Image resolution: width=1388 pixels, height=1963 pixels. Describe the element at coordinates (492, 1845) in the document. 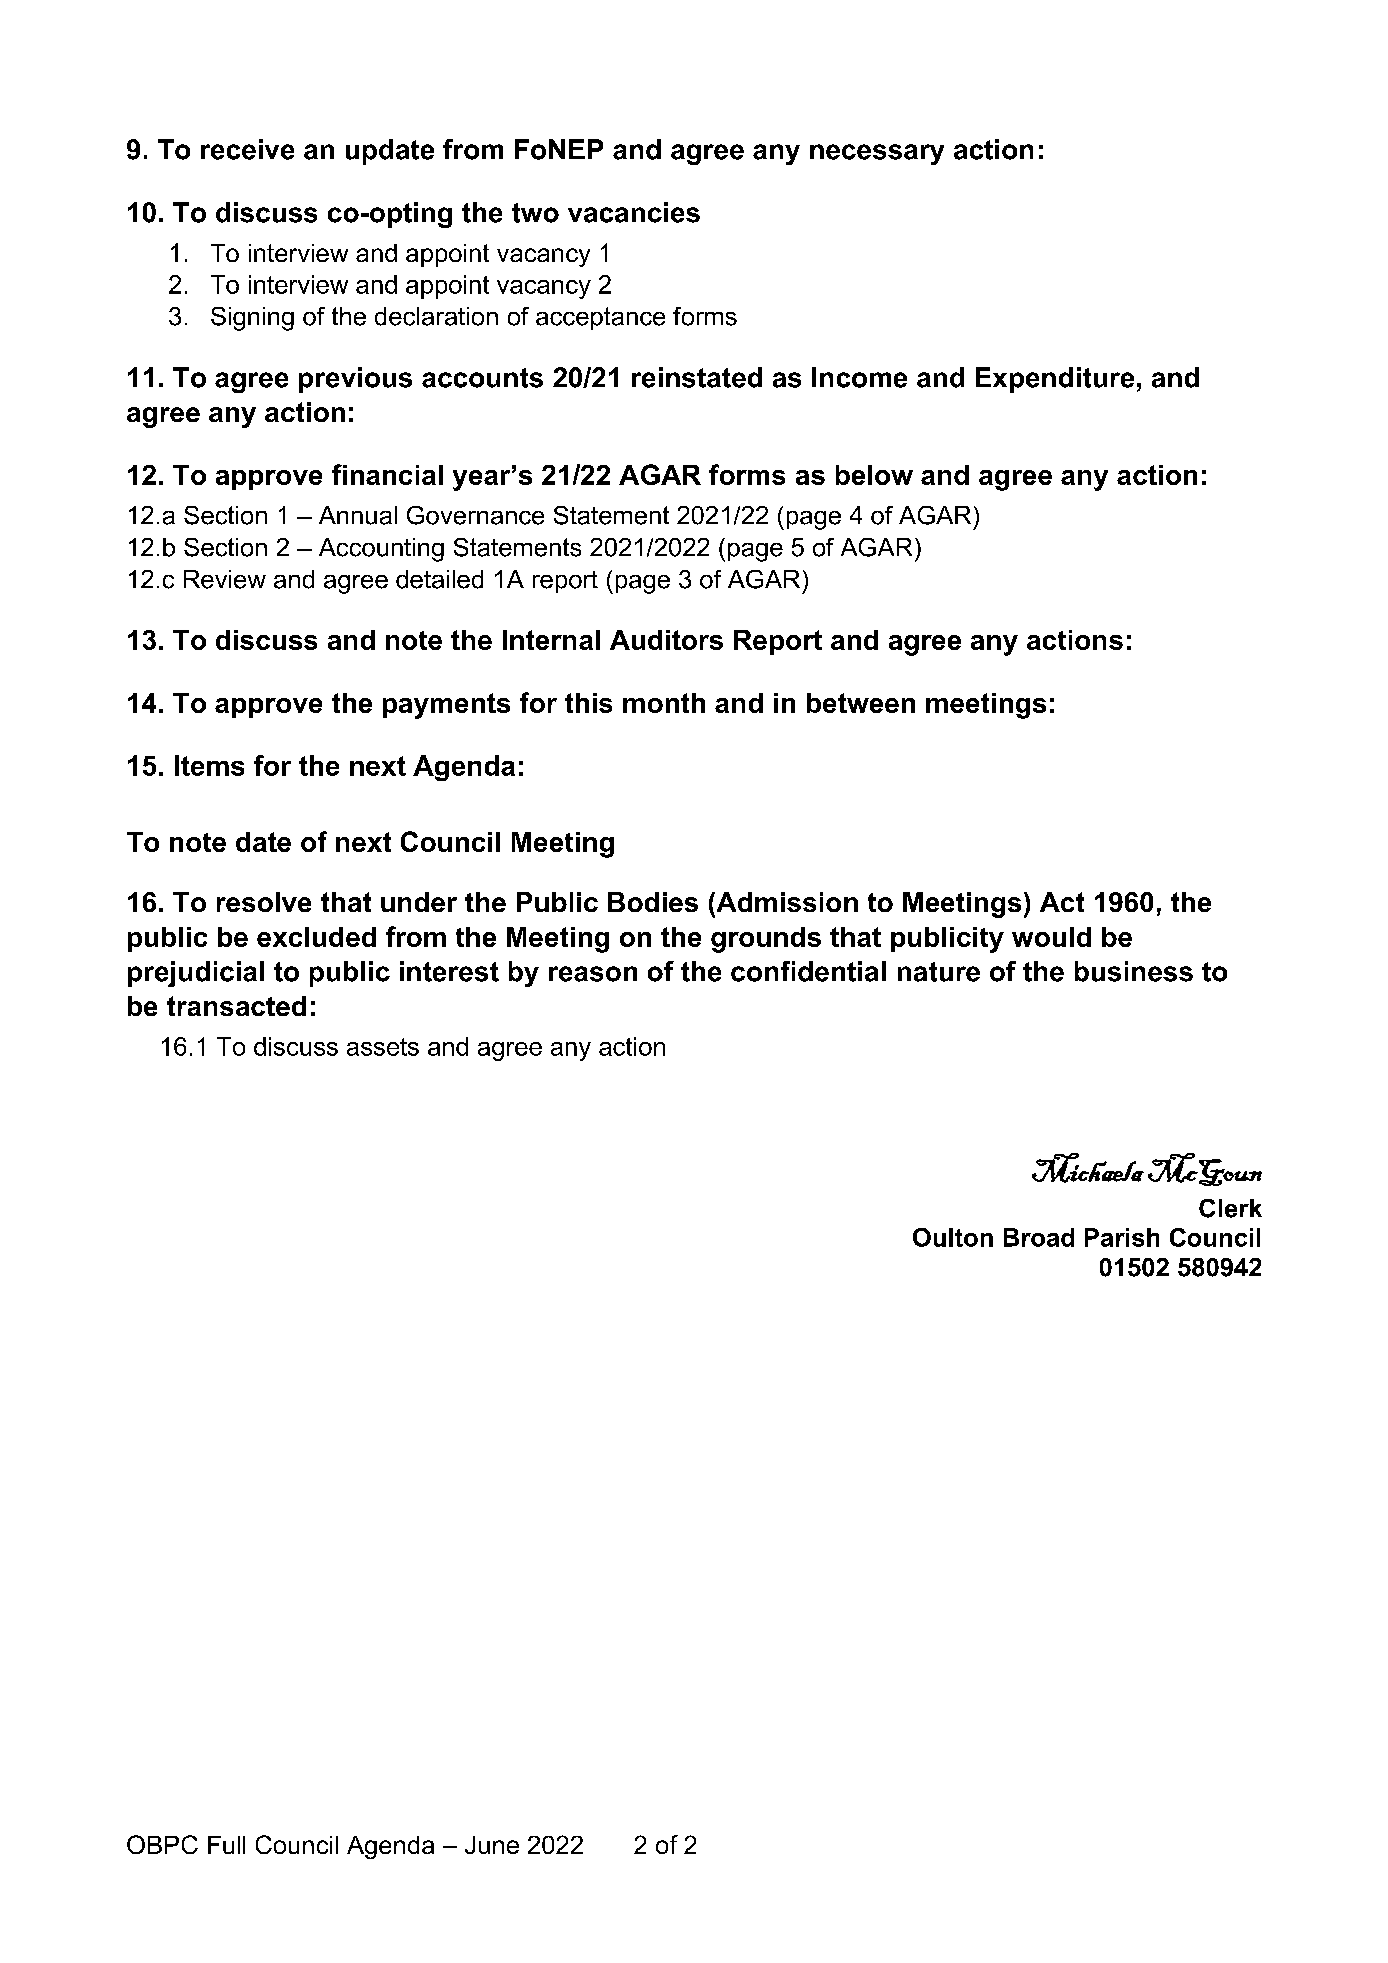

I see `June` at that location.
